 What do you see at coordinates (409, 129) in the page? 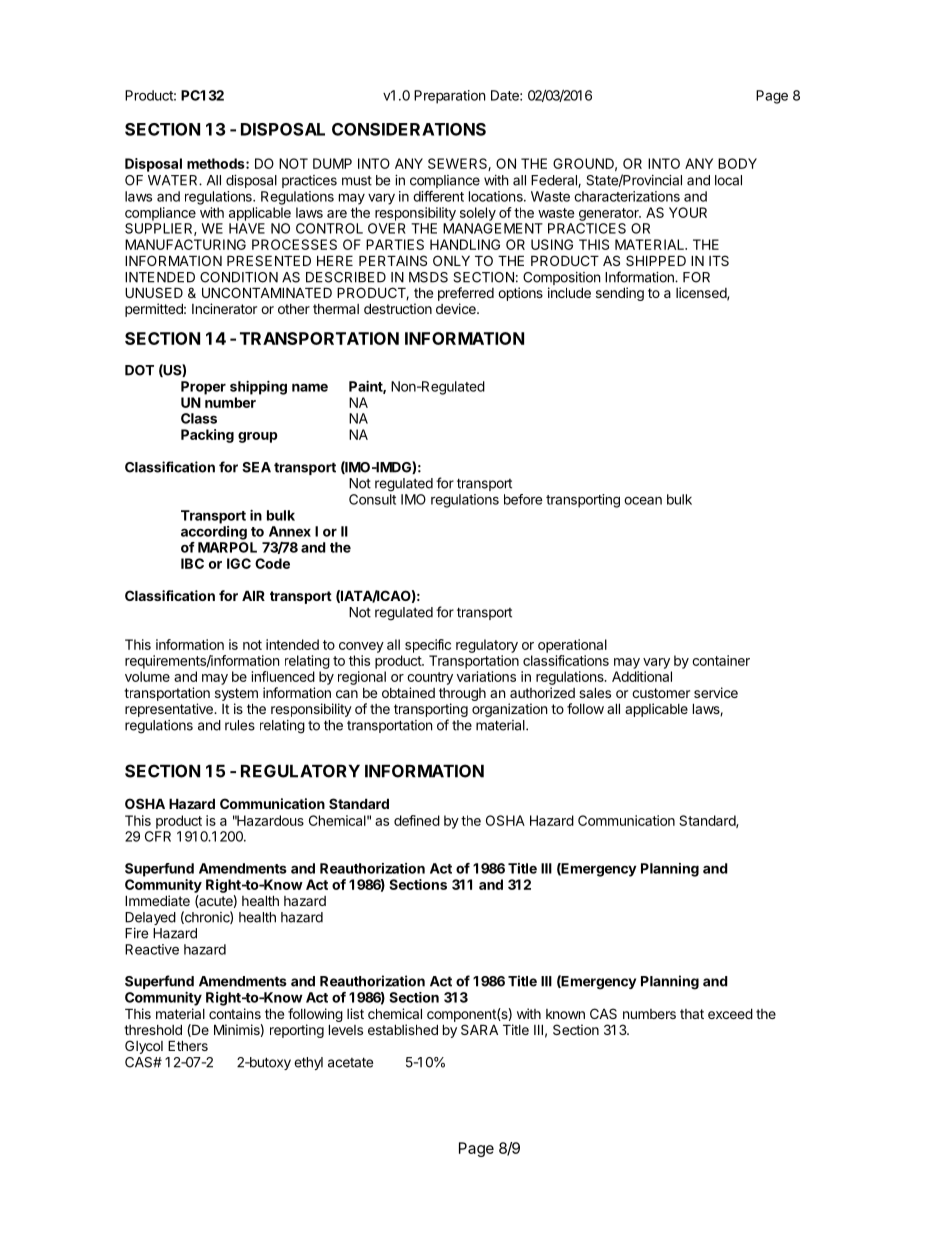
I see `CONSIDERATIONS` at bounding box center [409, 129].
